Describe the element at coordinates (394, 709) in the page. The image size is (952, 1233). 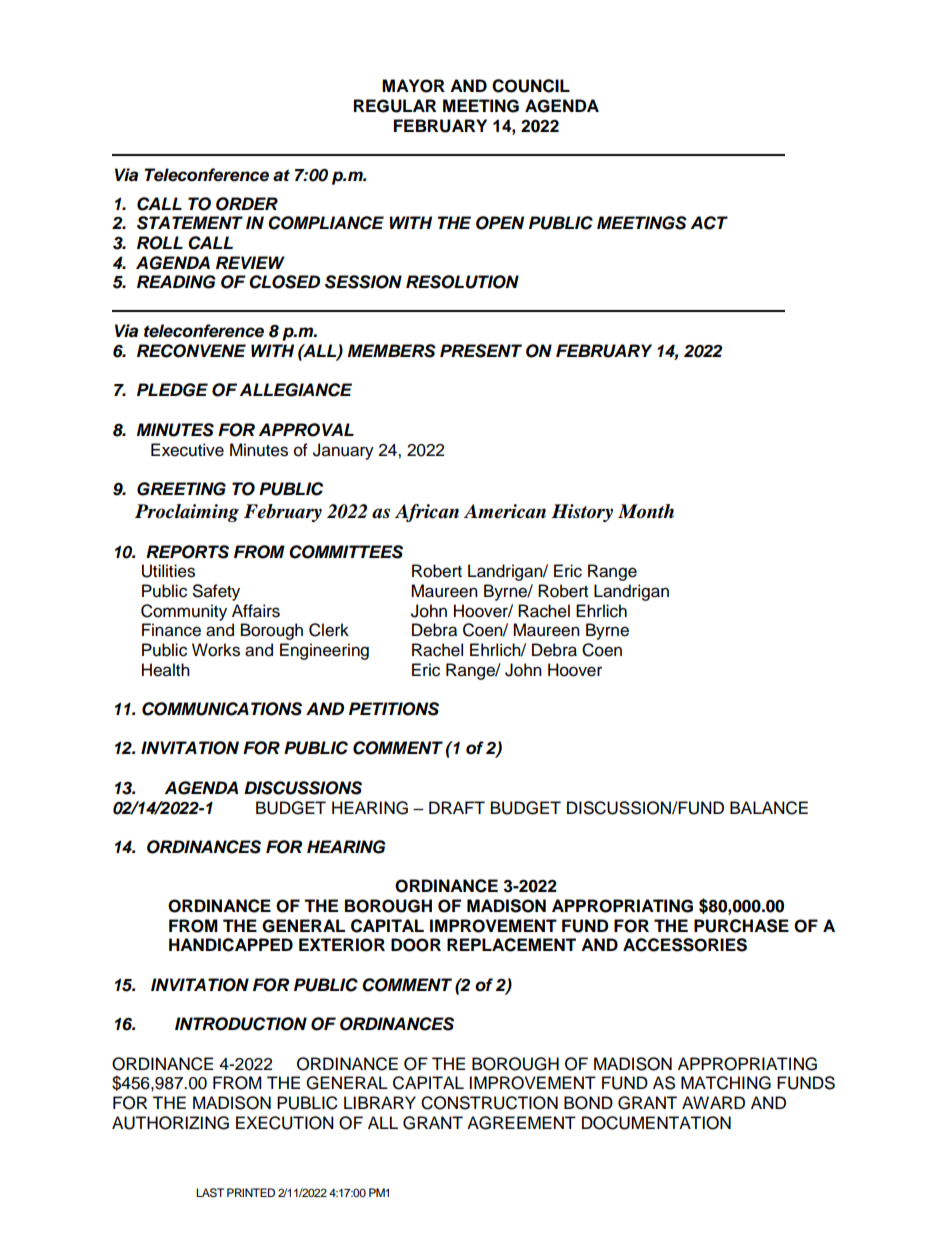
I see `PETITIONS` at that location.
